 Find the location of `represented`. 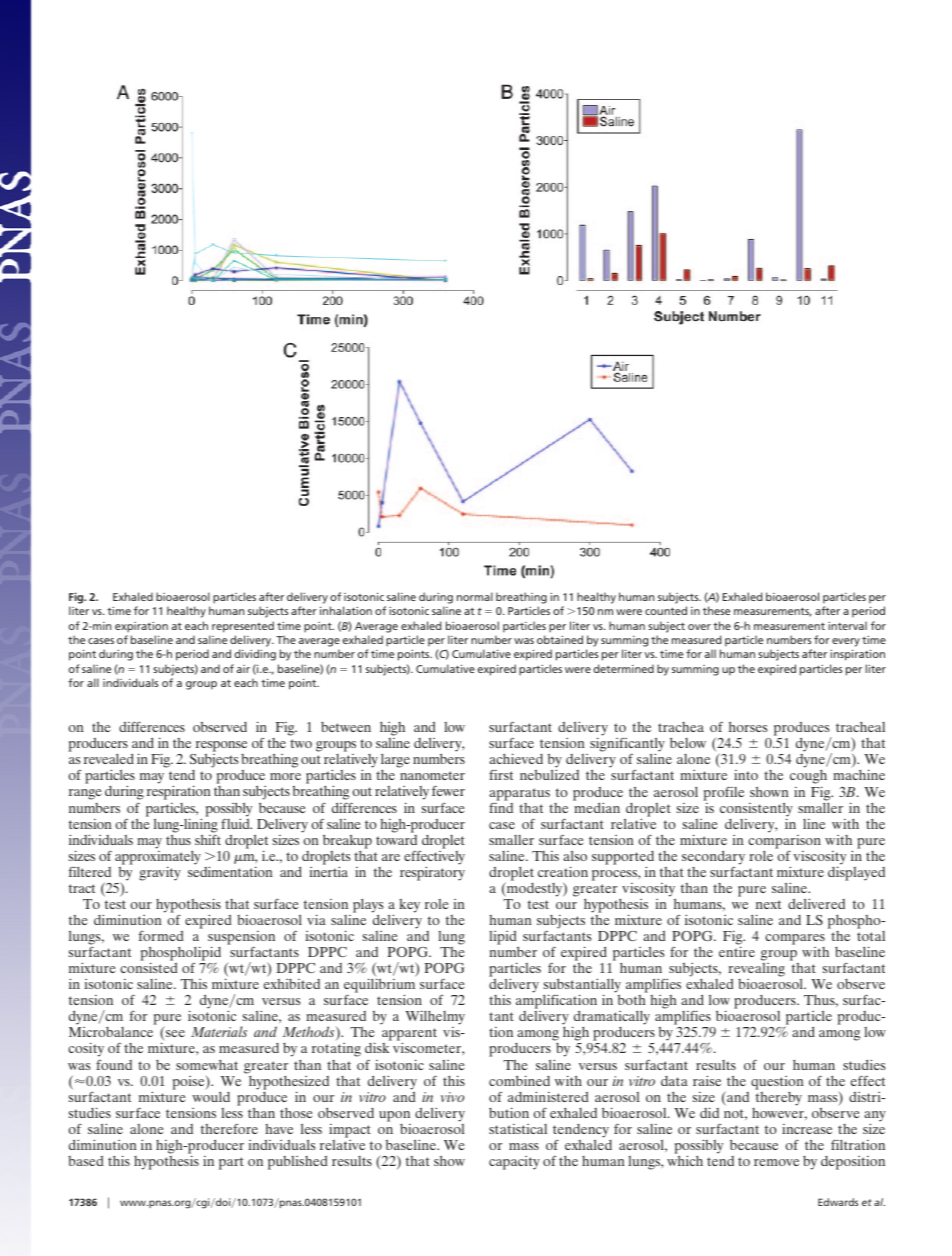

represented is located at coordinates (243, 627).
